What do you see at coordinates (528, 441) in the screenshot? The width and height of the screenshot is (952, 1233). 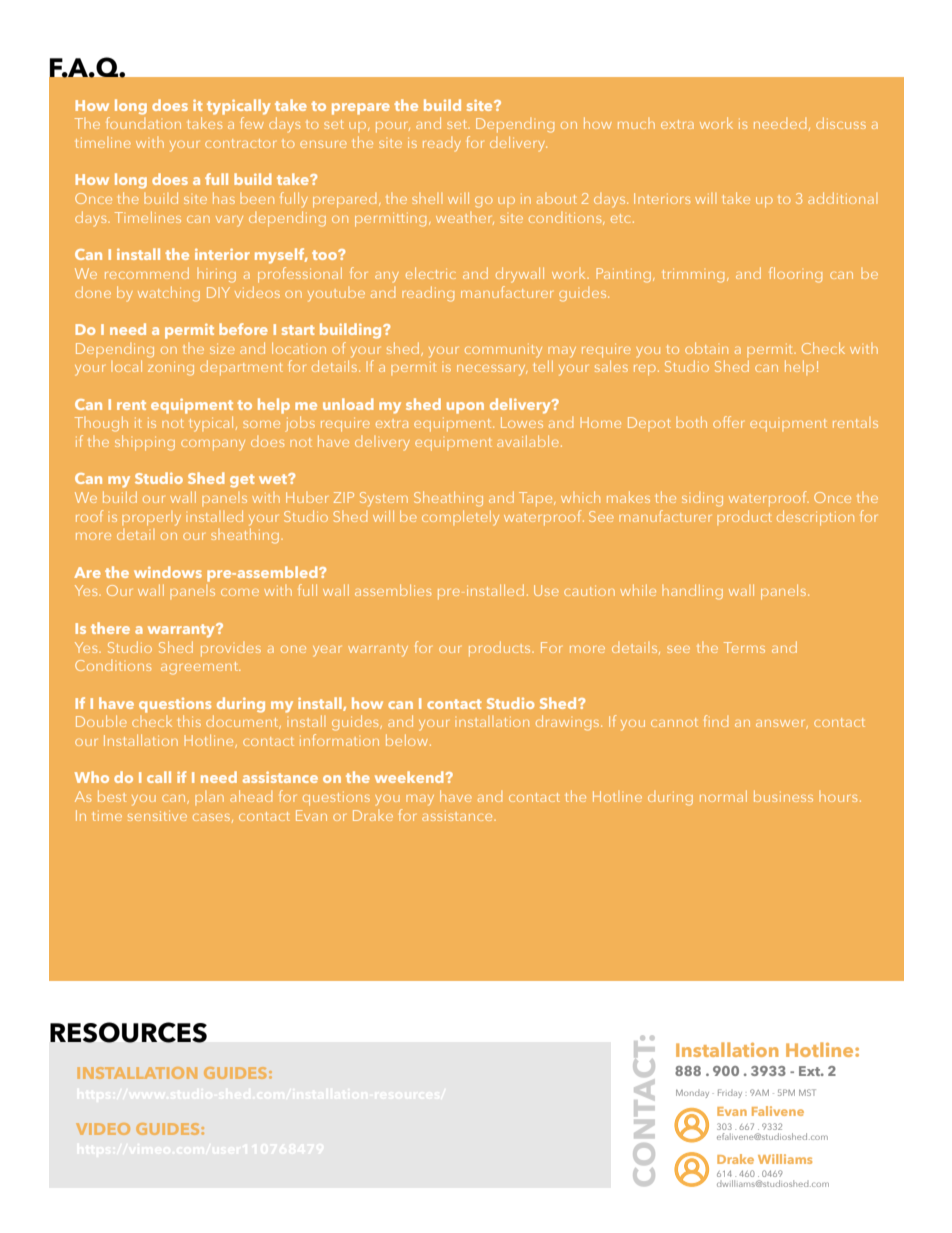 I see `available` at bounding box center [528, 441].
